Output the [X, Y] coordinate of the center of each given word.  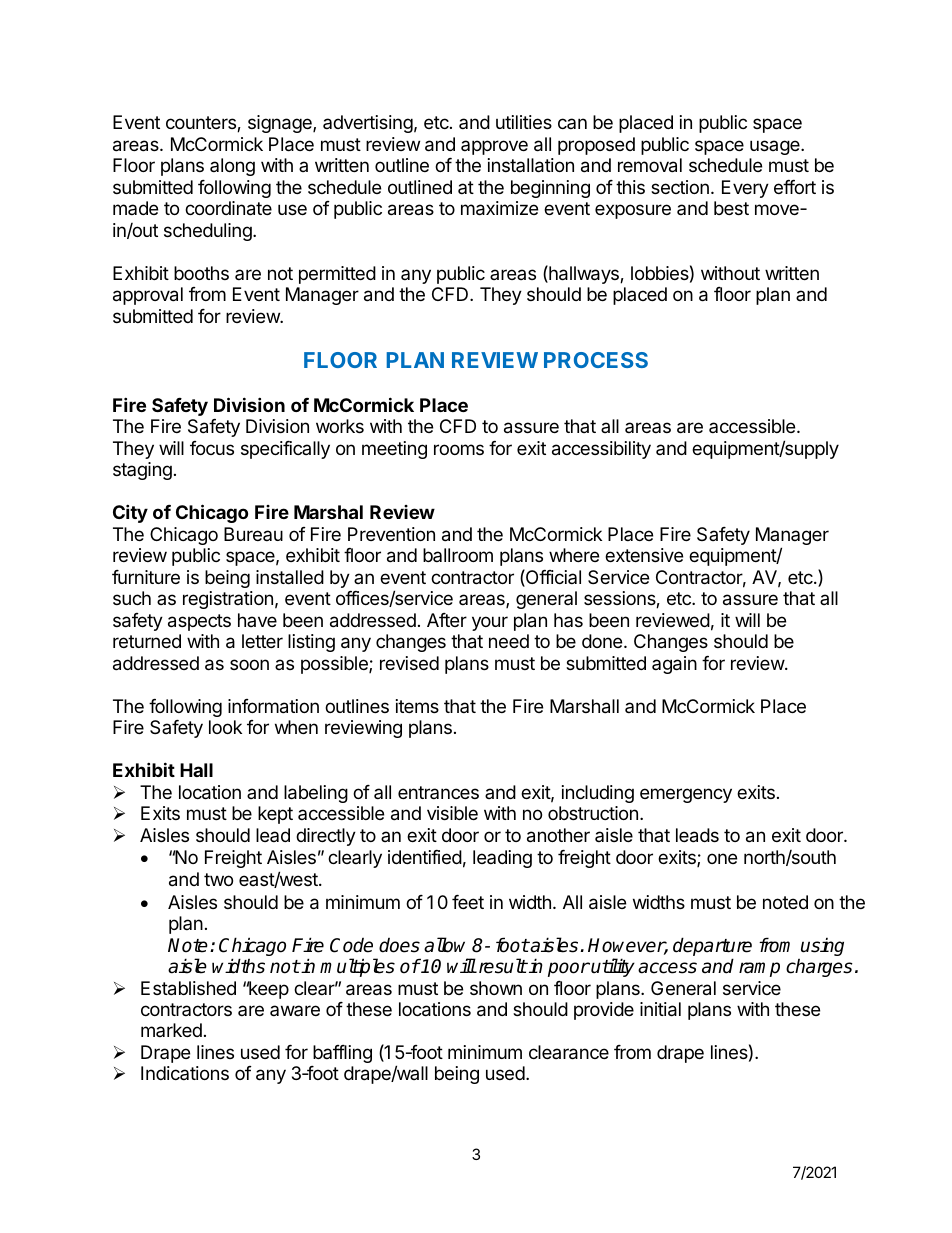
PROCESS [596, 360]
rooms [459, 449]
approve [494, 147]
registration [228, 600]
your [490, 623]
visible [452, 813]
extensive [644, 555]
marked [171, 1030]
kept [275, 815]
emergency [686, 795]
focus [212, 448]
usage [776, 147]
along [232, 167]
